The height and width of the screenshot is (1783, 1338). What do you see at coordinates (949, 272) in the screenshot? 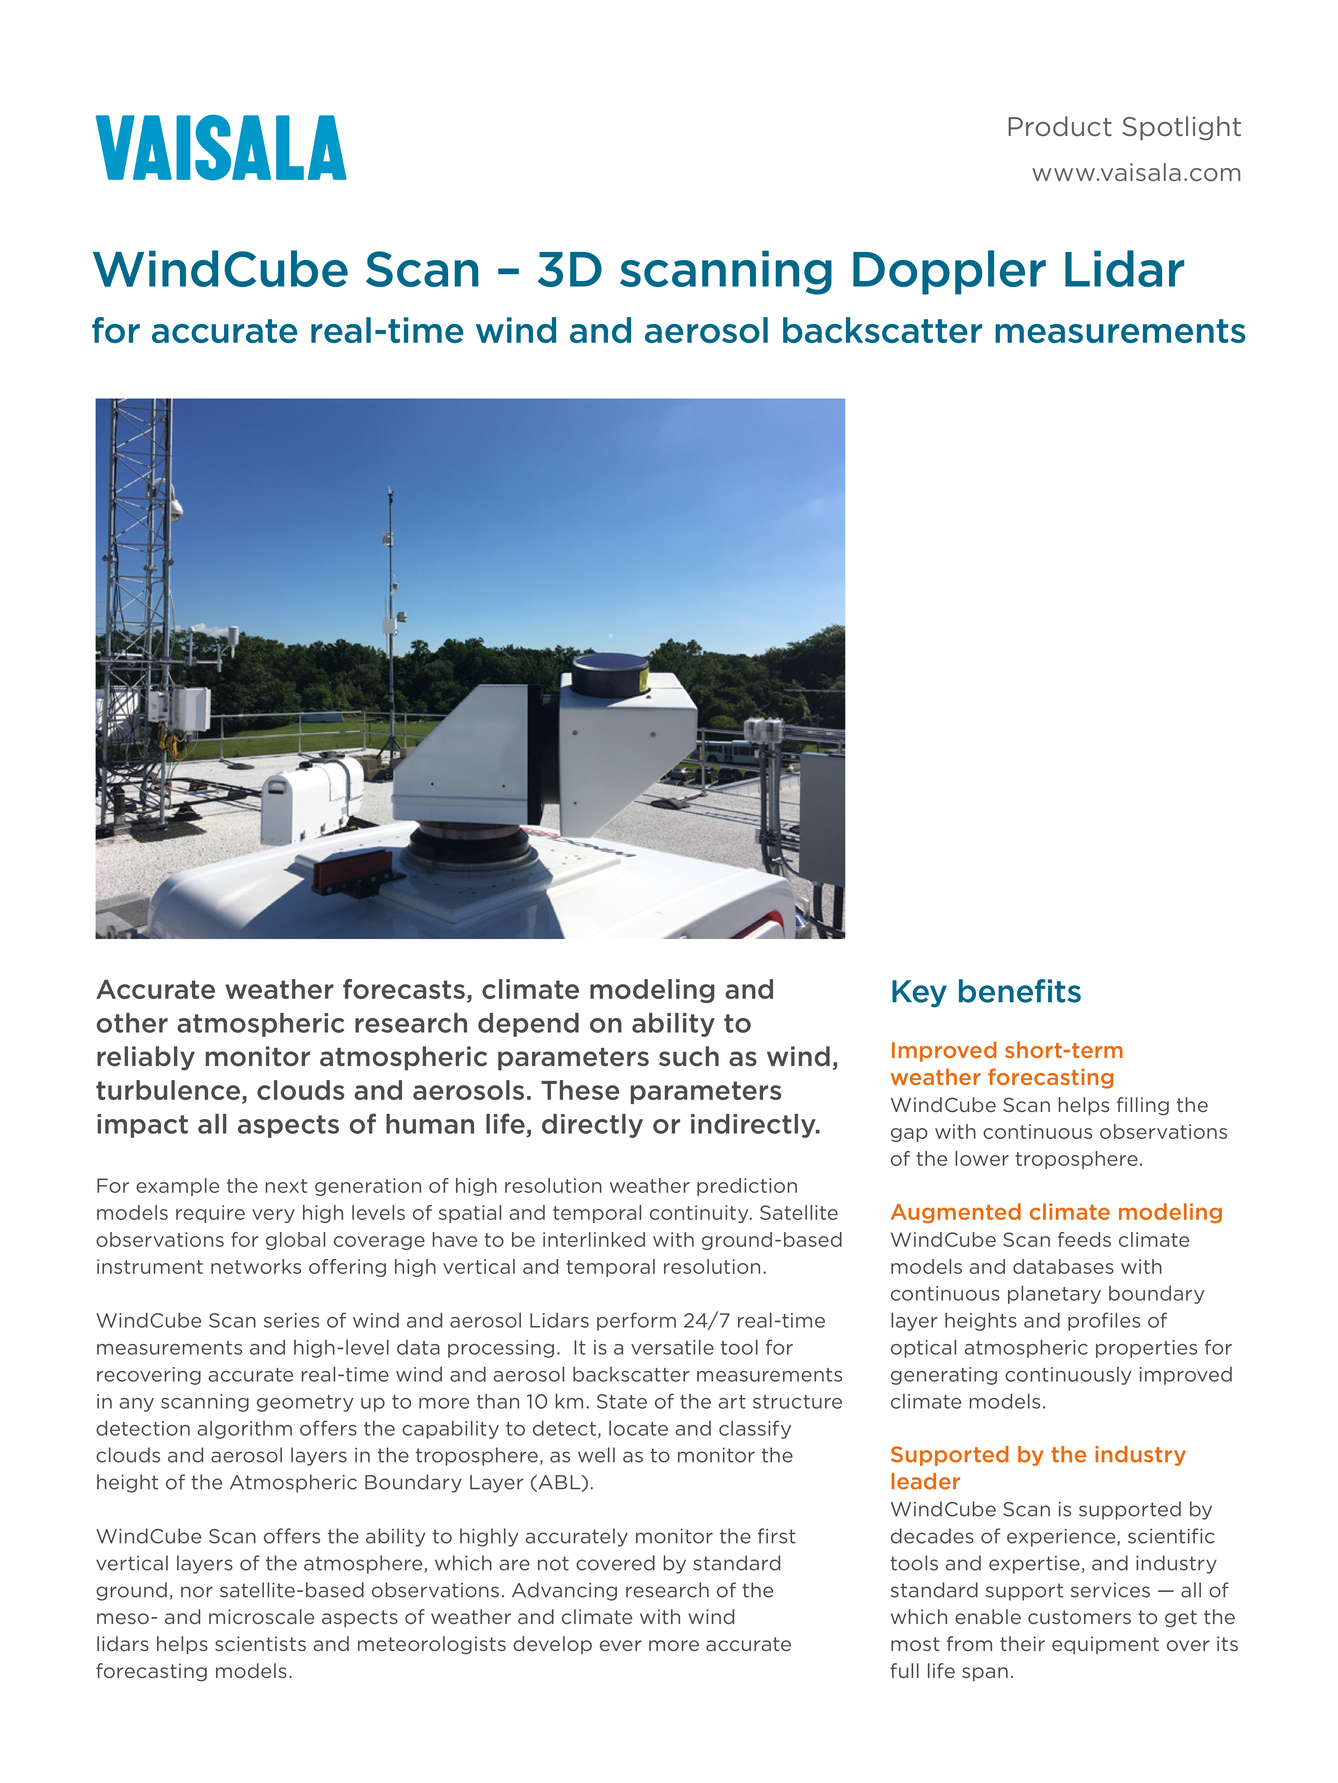
I see `Doppler` at bounding box center [949, 272].
